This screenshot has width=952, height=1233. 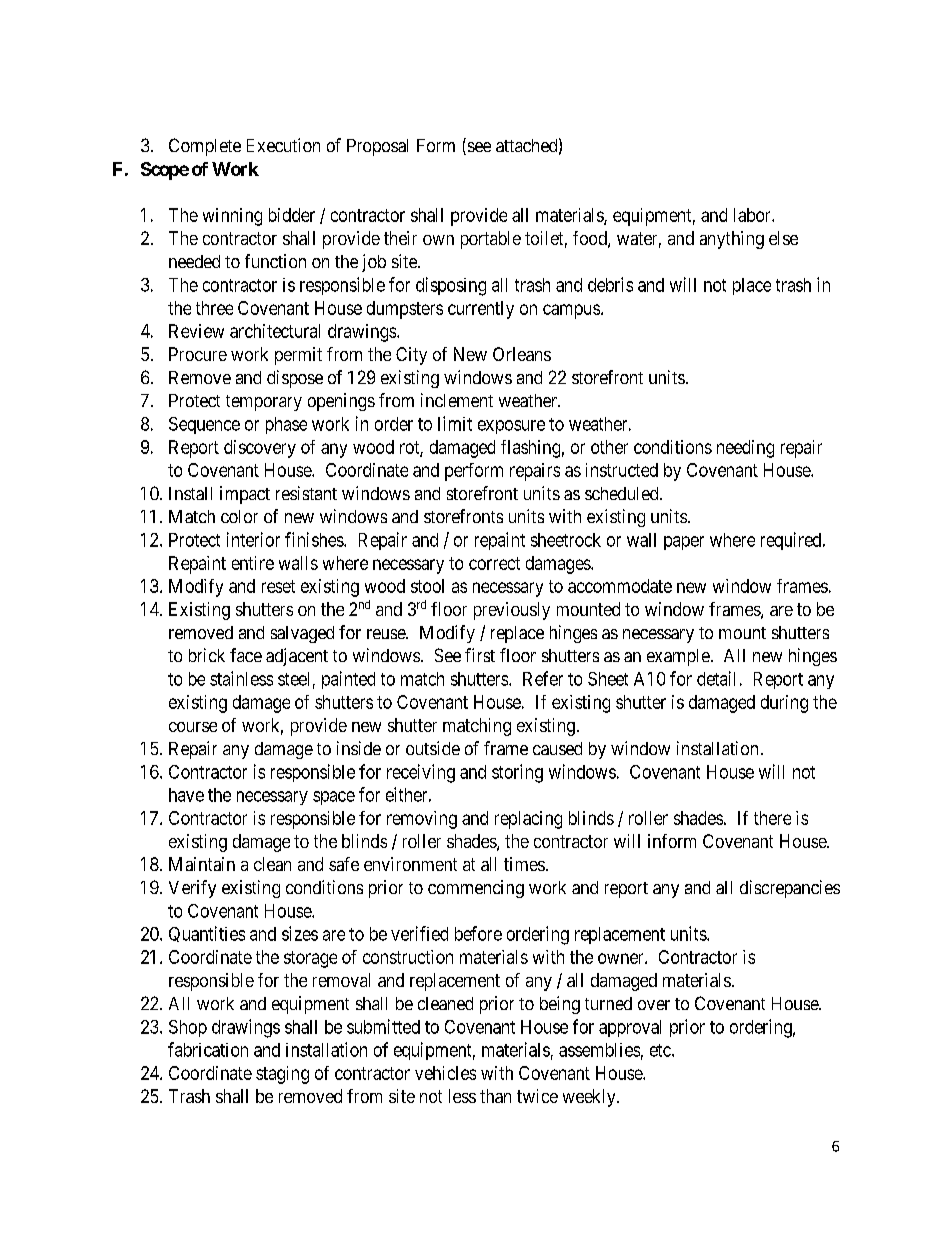 I want to click on labor, so click(x=753, y=215).
